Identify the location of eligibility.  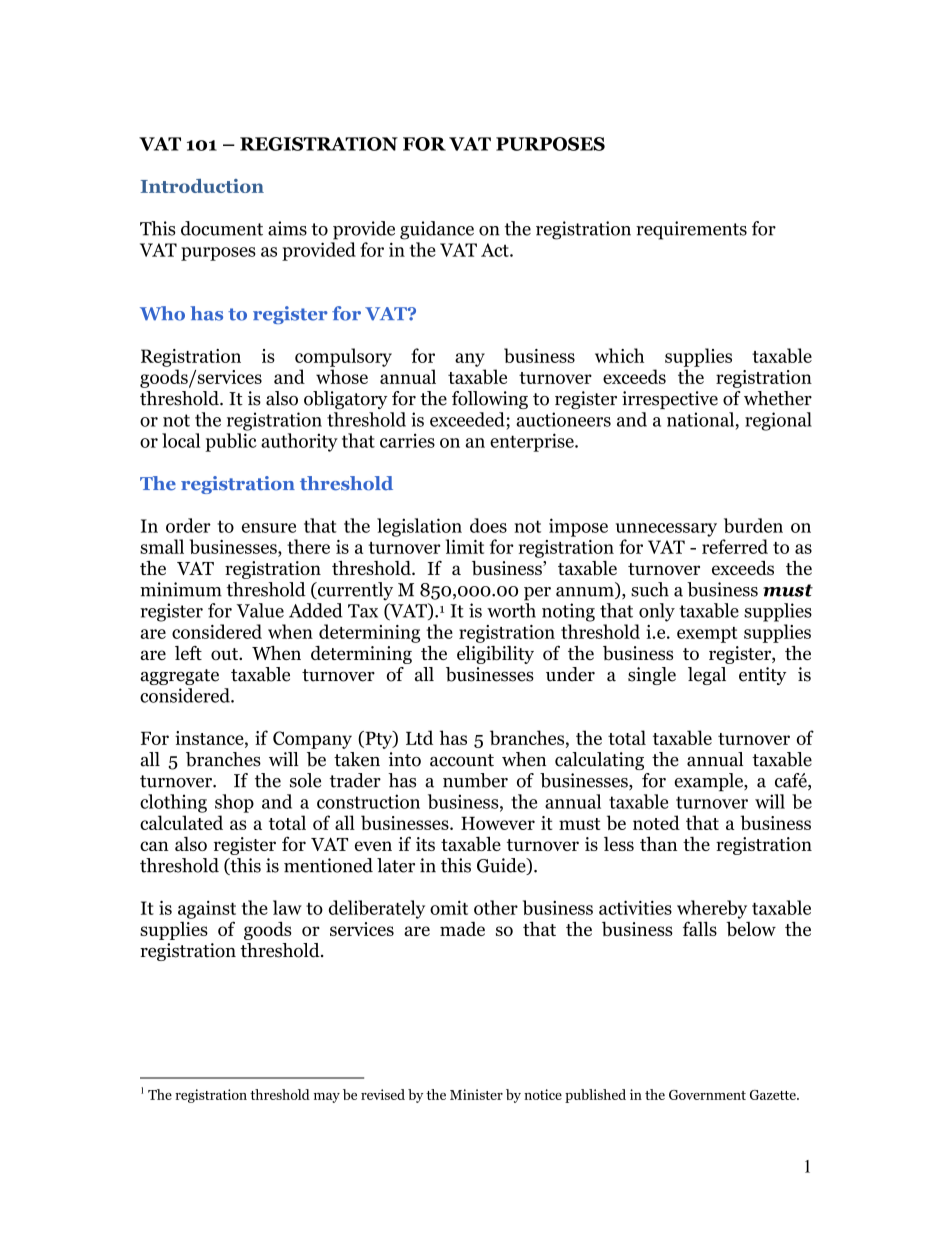
(495, 655).
